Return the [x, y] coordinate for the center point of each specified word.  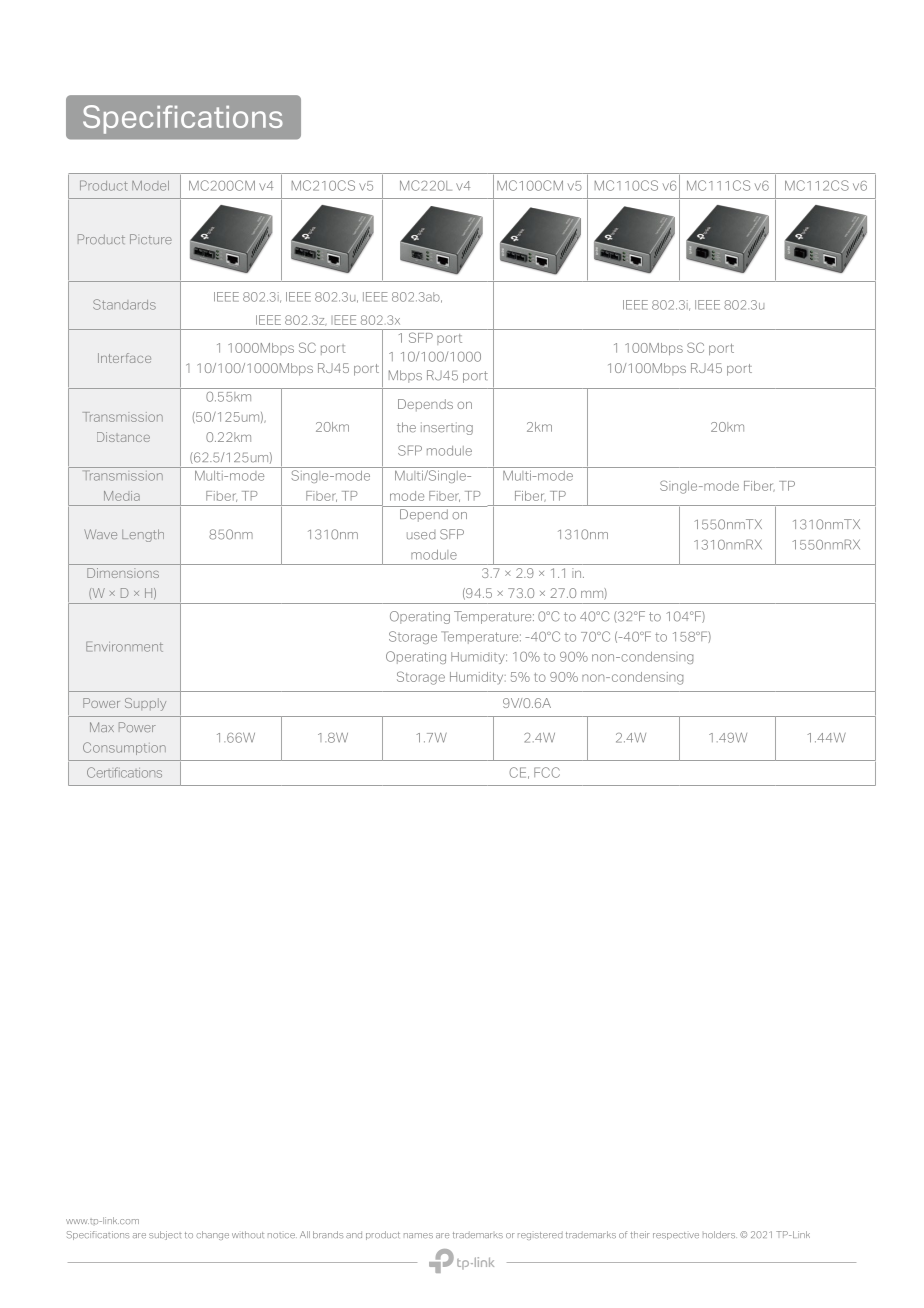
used [421, 535]
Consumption [124, 748]
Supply [145, 704]
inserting [447, 428]
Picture [151, 239]
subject [165, 1235]
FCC [547, 772]
